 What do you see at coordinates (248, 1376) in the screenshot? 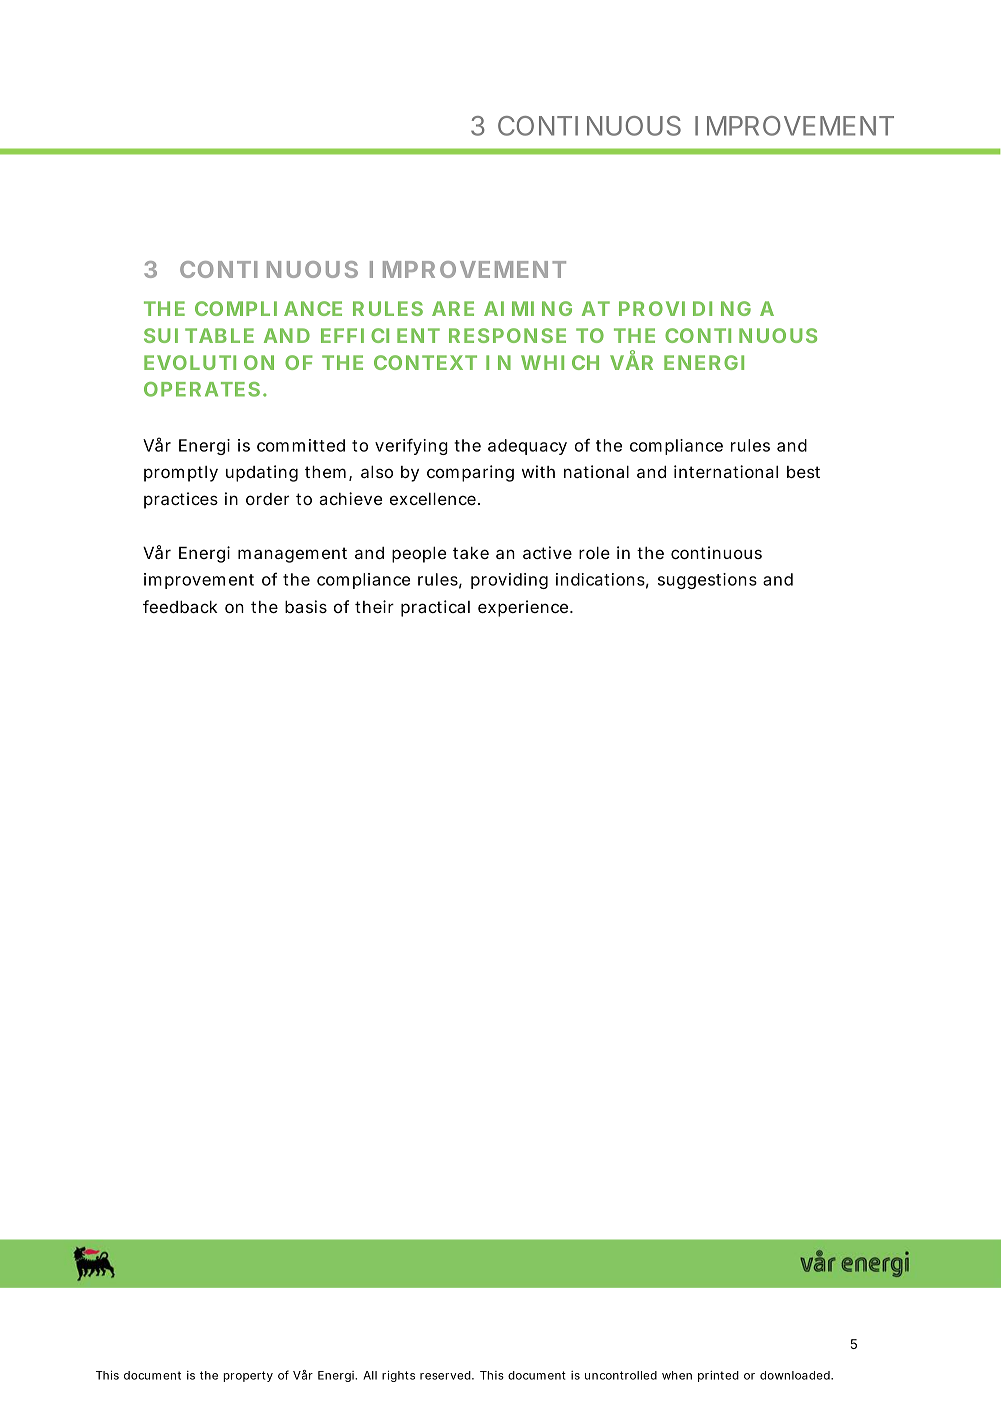
I see `property` at bounding box center [248, 1376].
